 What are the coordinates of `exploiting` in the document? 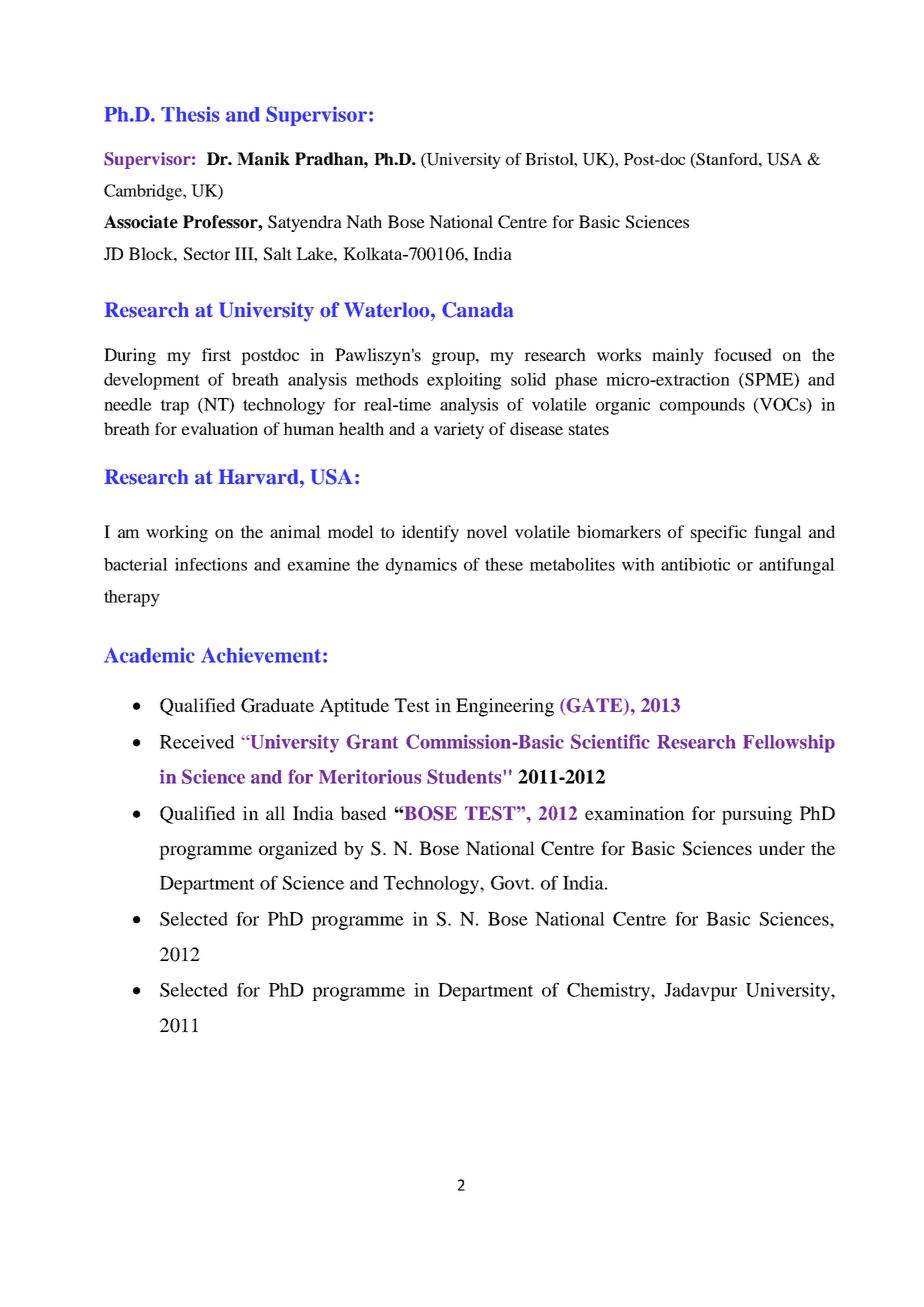 It's located at (464, 381).
